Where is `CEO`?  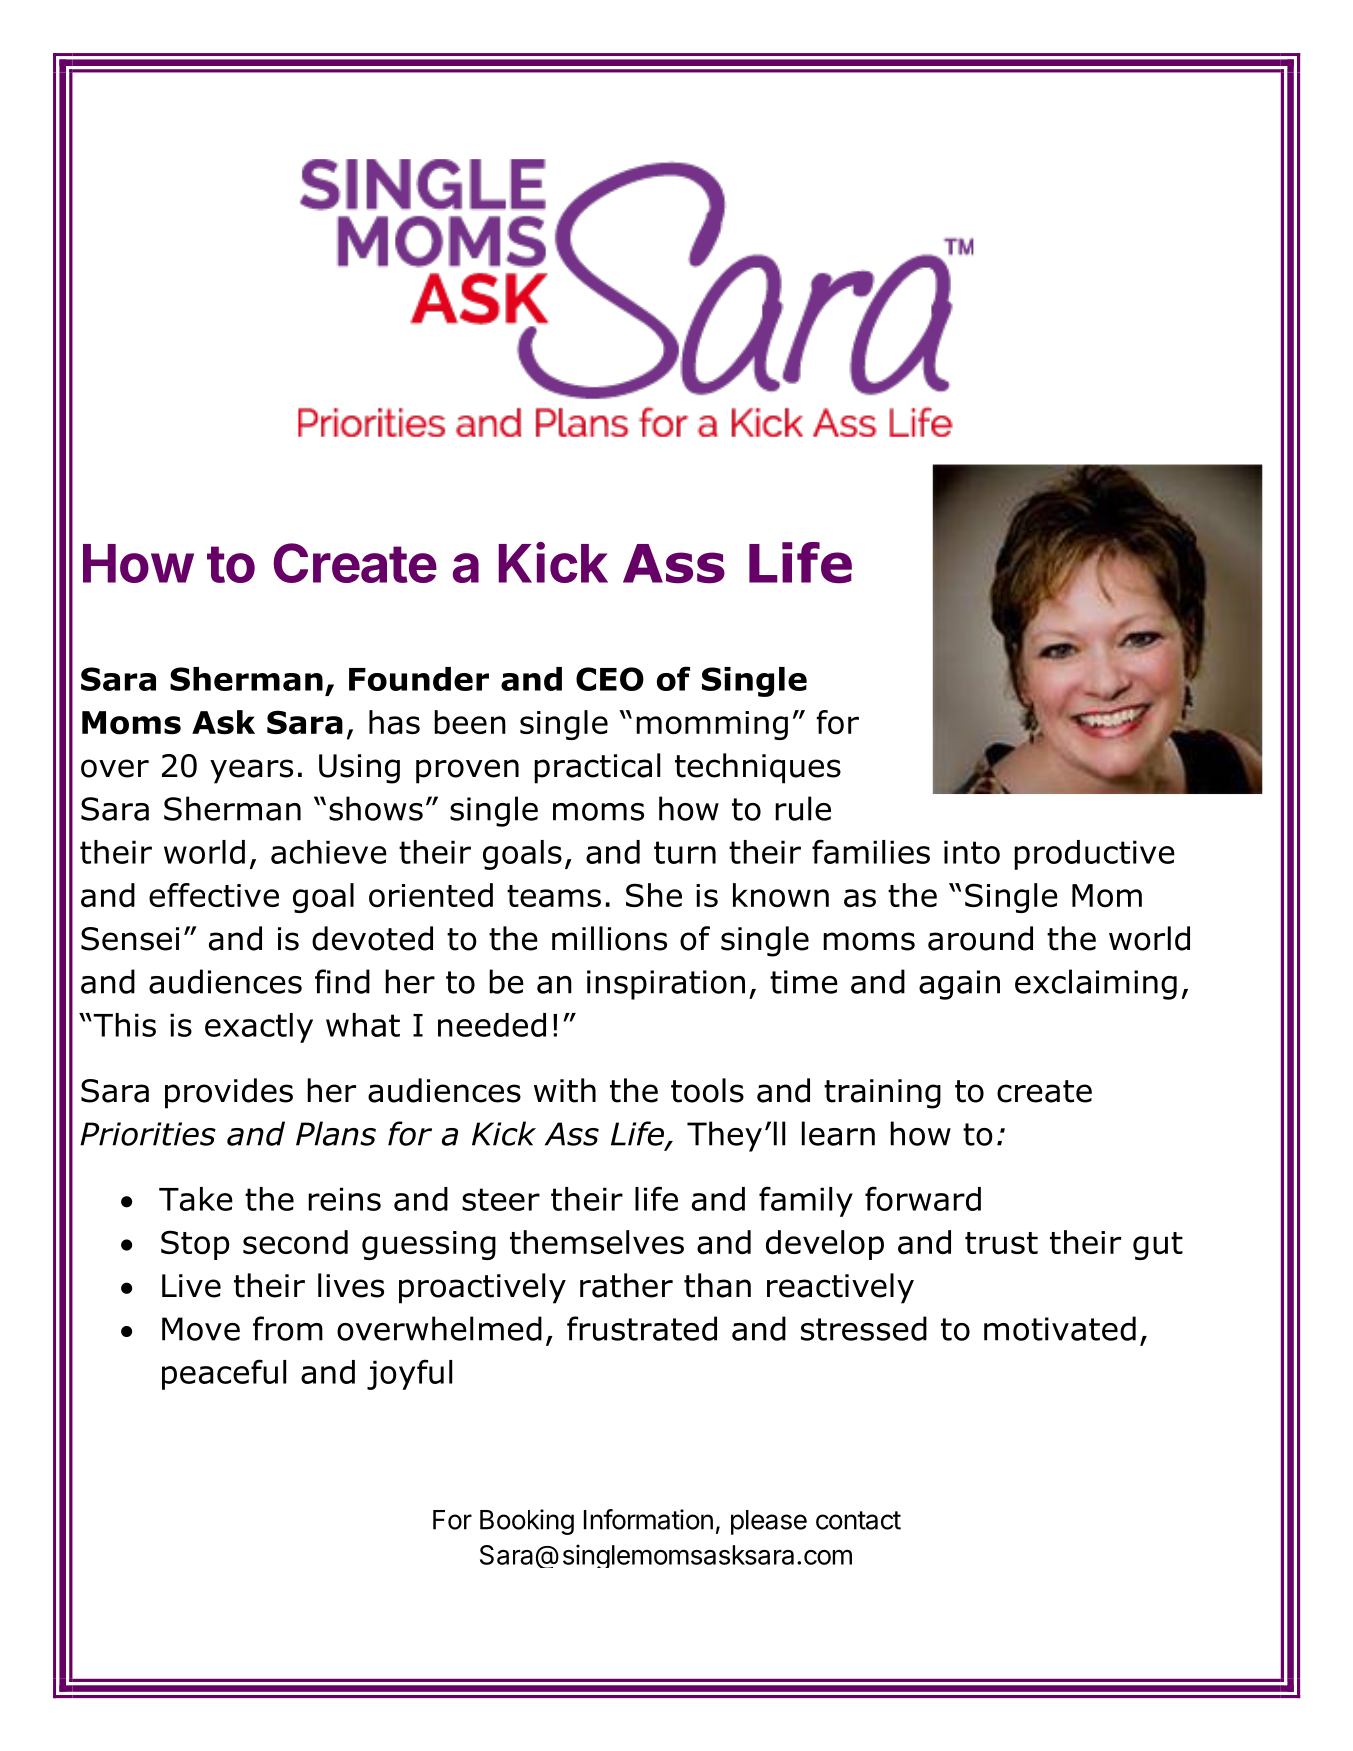
CEO is located at coordinates (610, 679).
